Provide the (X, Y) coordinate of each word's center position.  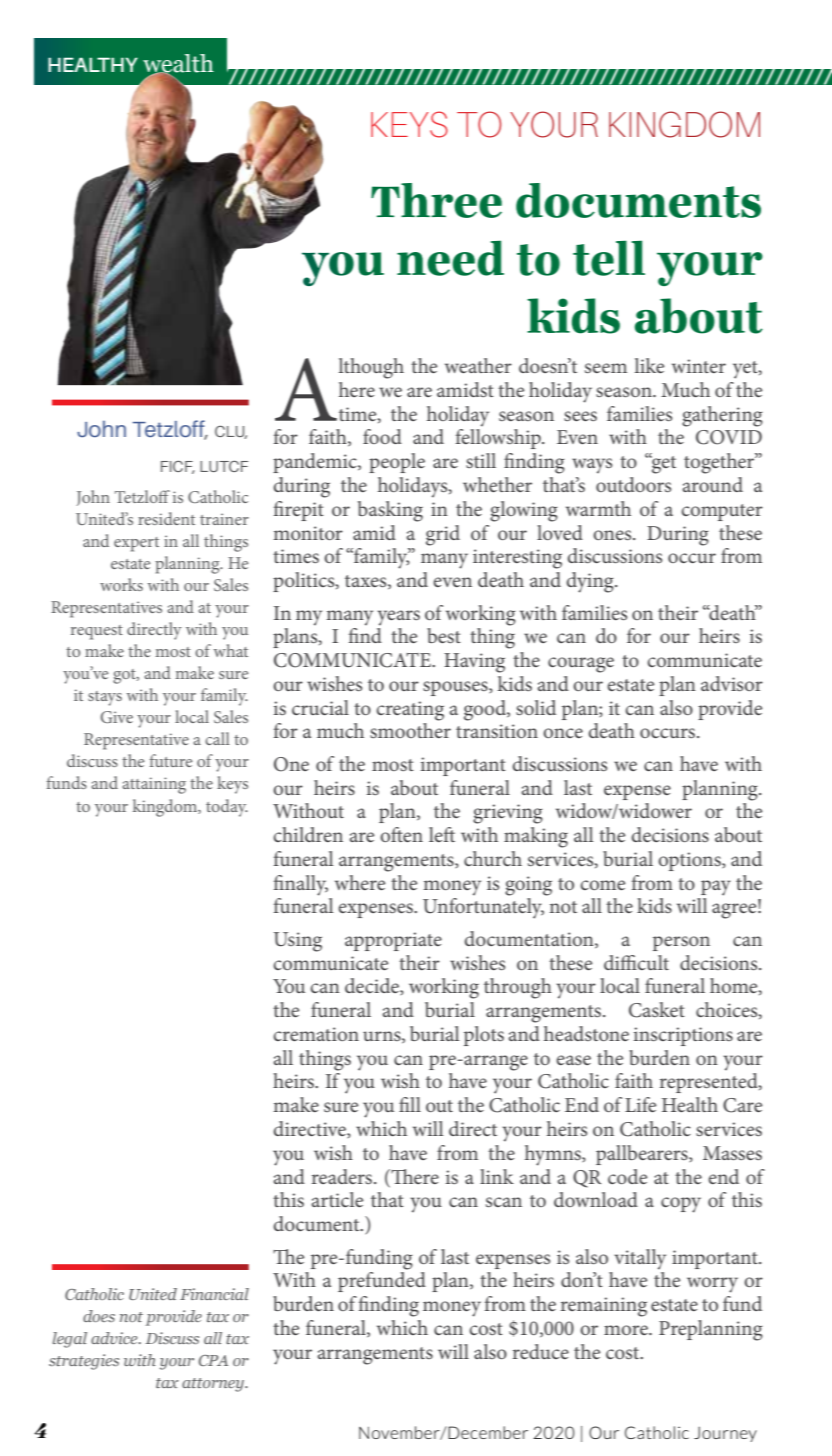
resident (166, 518)
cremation (316, 1034)
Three (436, 200)
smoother (410, 730)
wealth (178, 64)
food (382, 436)
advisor (732, 683)
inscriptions (683, 1036)
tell (609, 258)
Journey (725, 1434)
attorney (214, 1385)
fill (410, 1104)
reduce (541, 1351)
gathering (722, 416)
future (171, 760)
